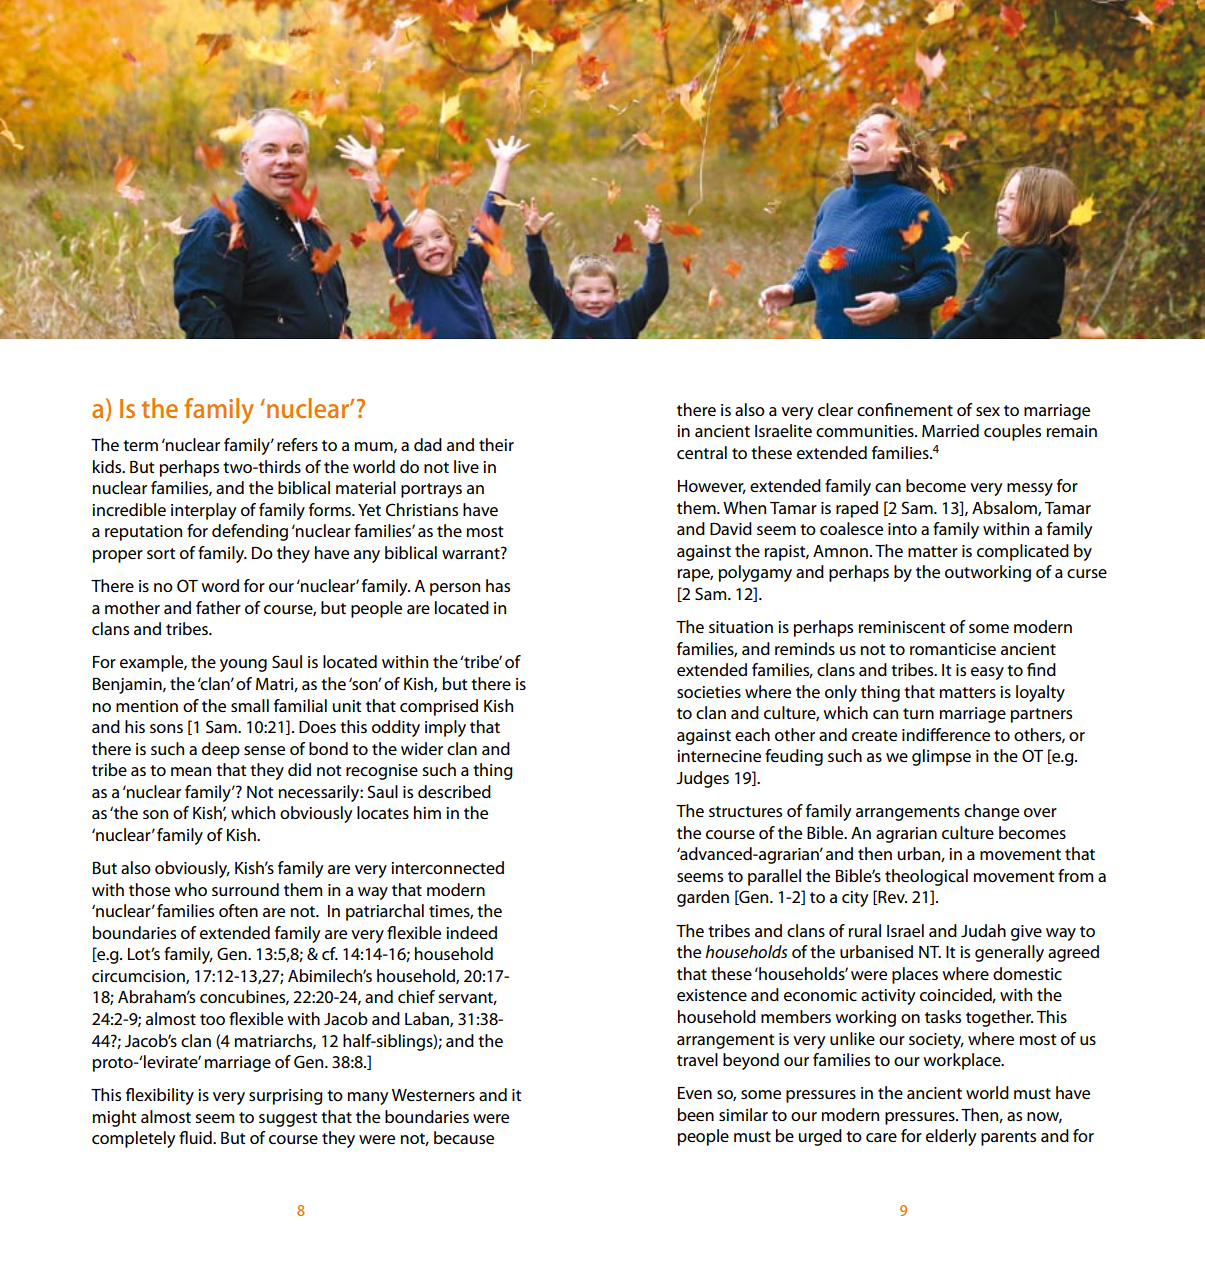 The image size is (1205, 1264). I want to click on existence, so click(712, 995).
